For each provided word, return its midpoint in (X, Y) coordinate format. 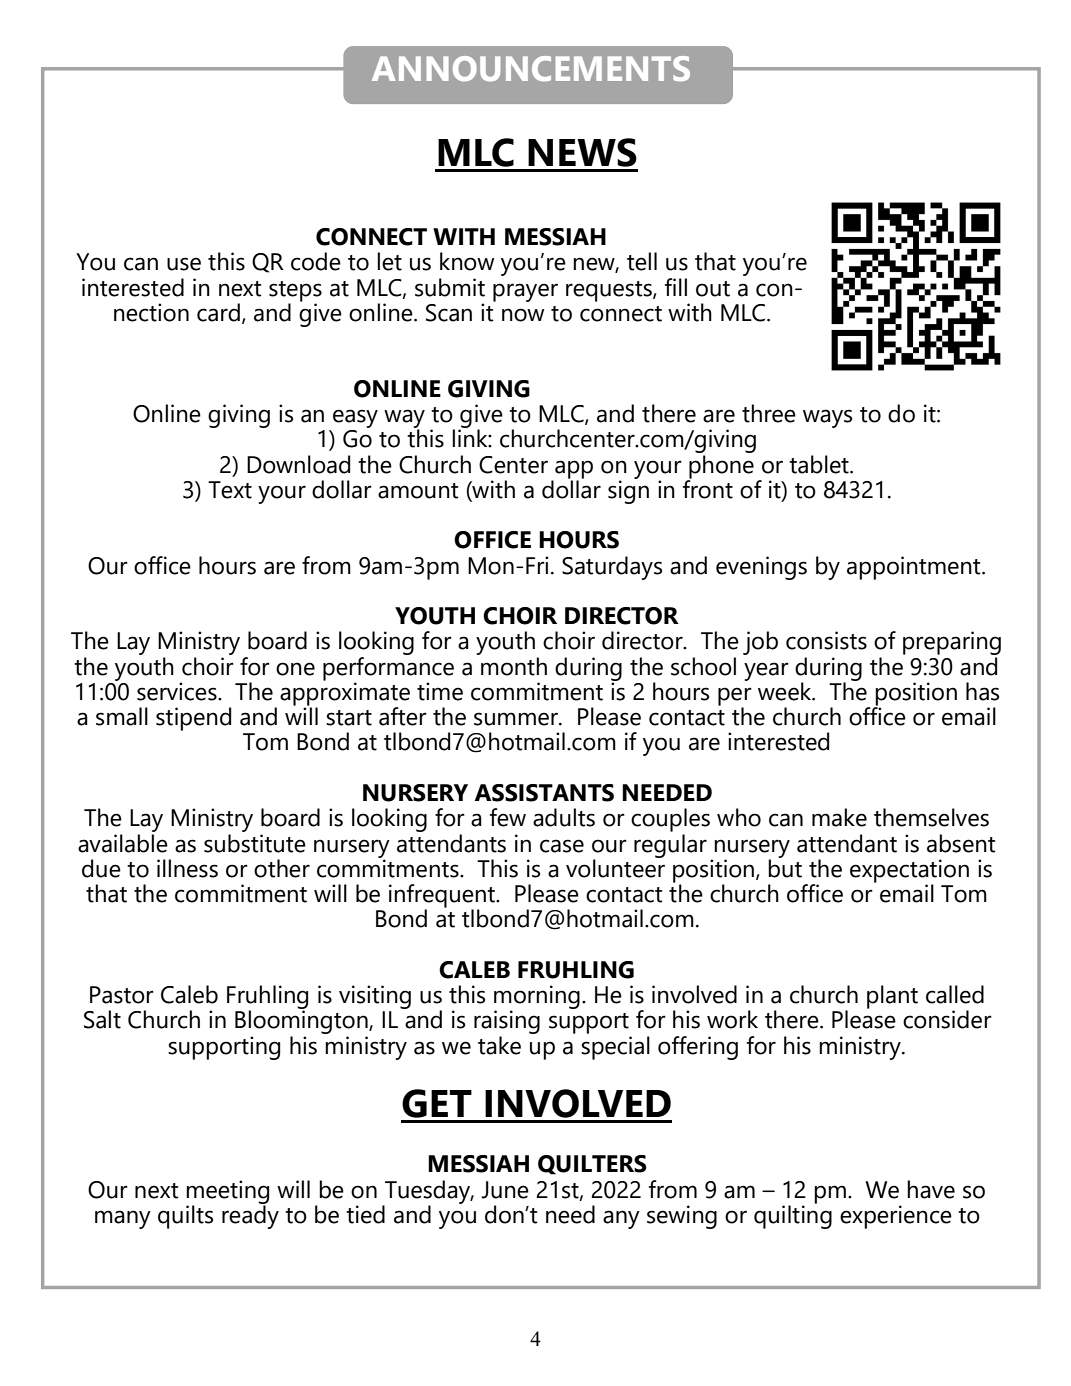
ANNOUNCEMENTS (531, 69)
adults (564, 817)
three (769, 413)
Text (230, 490)
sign (628, 491)
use (184, 264)
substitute (255, 842)
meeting (227, 1193)
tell (642, 261)
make (839, 817)
